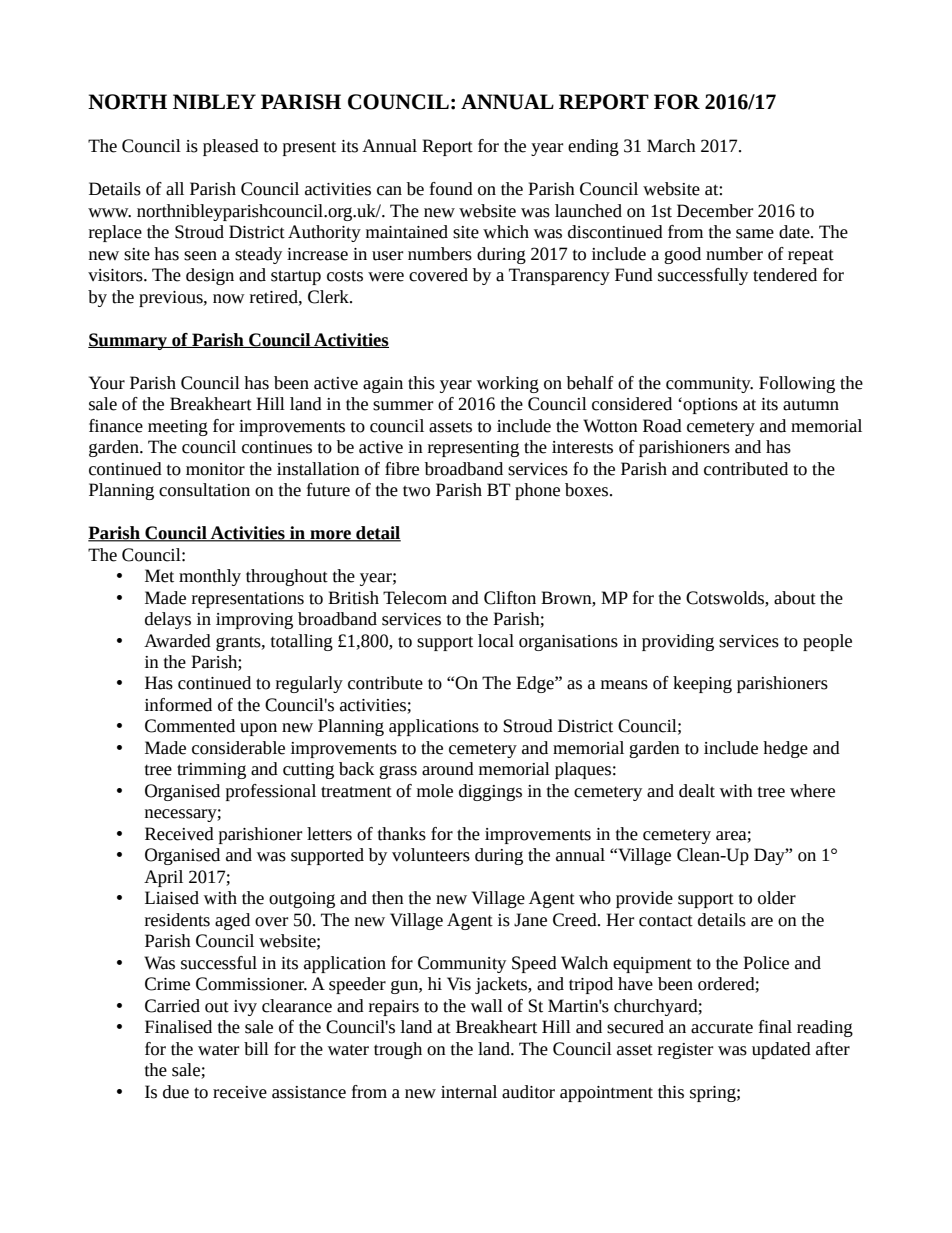 This screenshot has width=952, height=1233. I want to click on delays, so click(168, 620).
